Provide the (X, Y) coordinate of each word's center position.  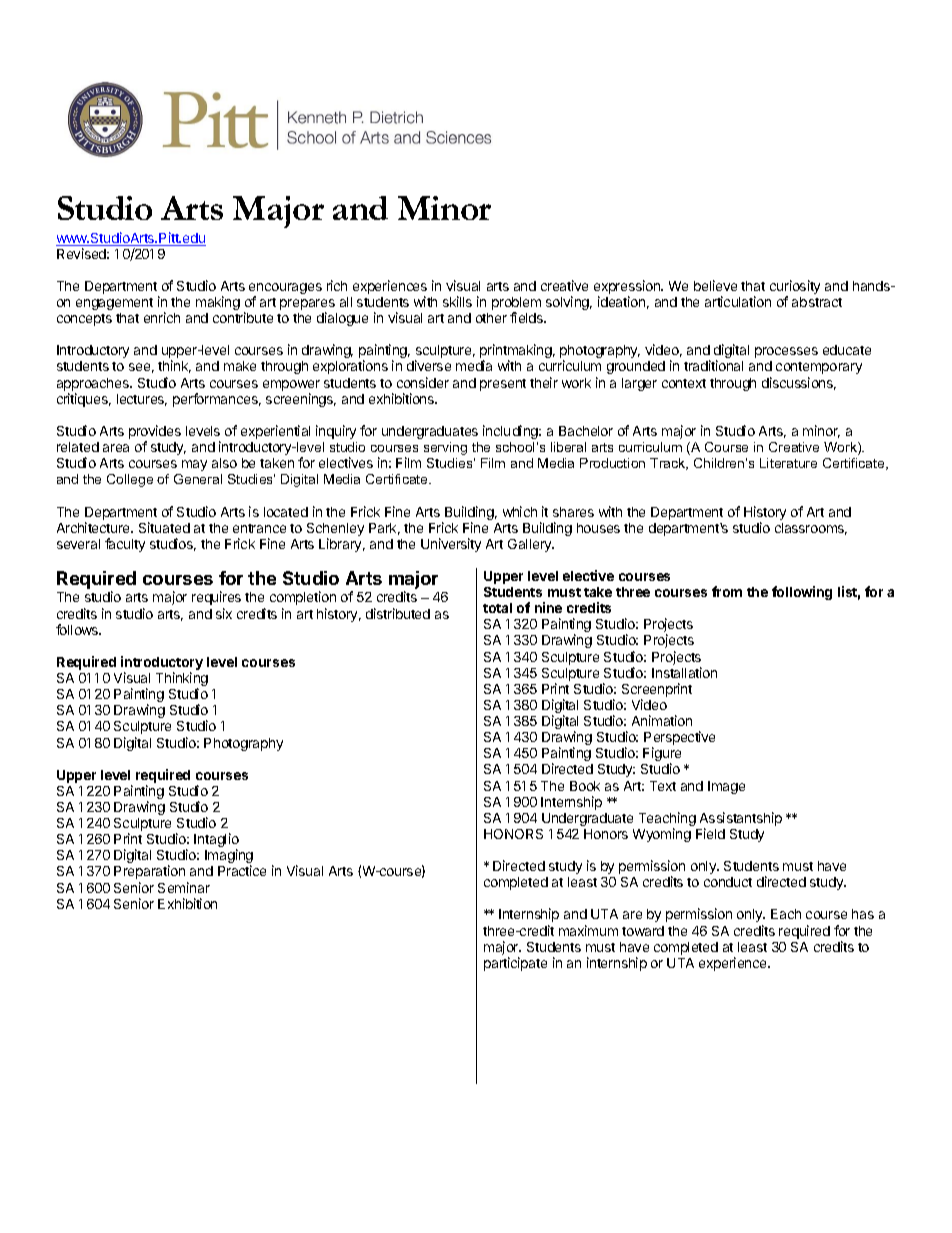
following (802, 593)
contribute (243, 317)
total (497, 608)
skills (457, 301)
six (224, 613)
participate (515, 964)
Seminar (184, 887)
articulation (738, 301)
